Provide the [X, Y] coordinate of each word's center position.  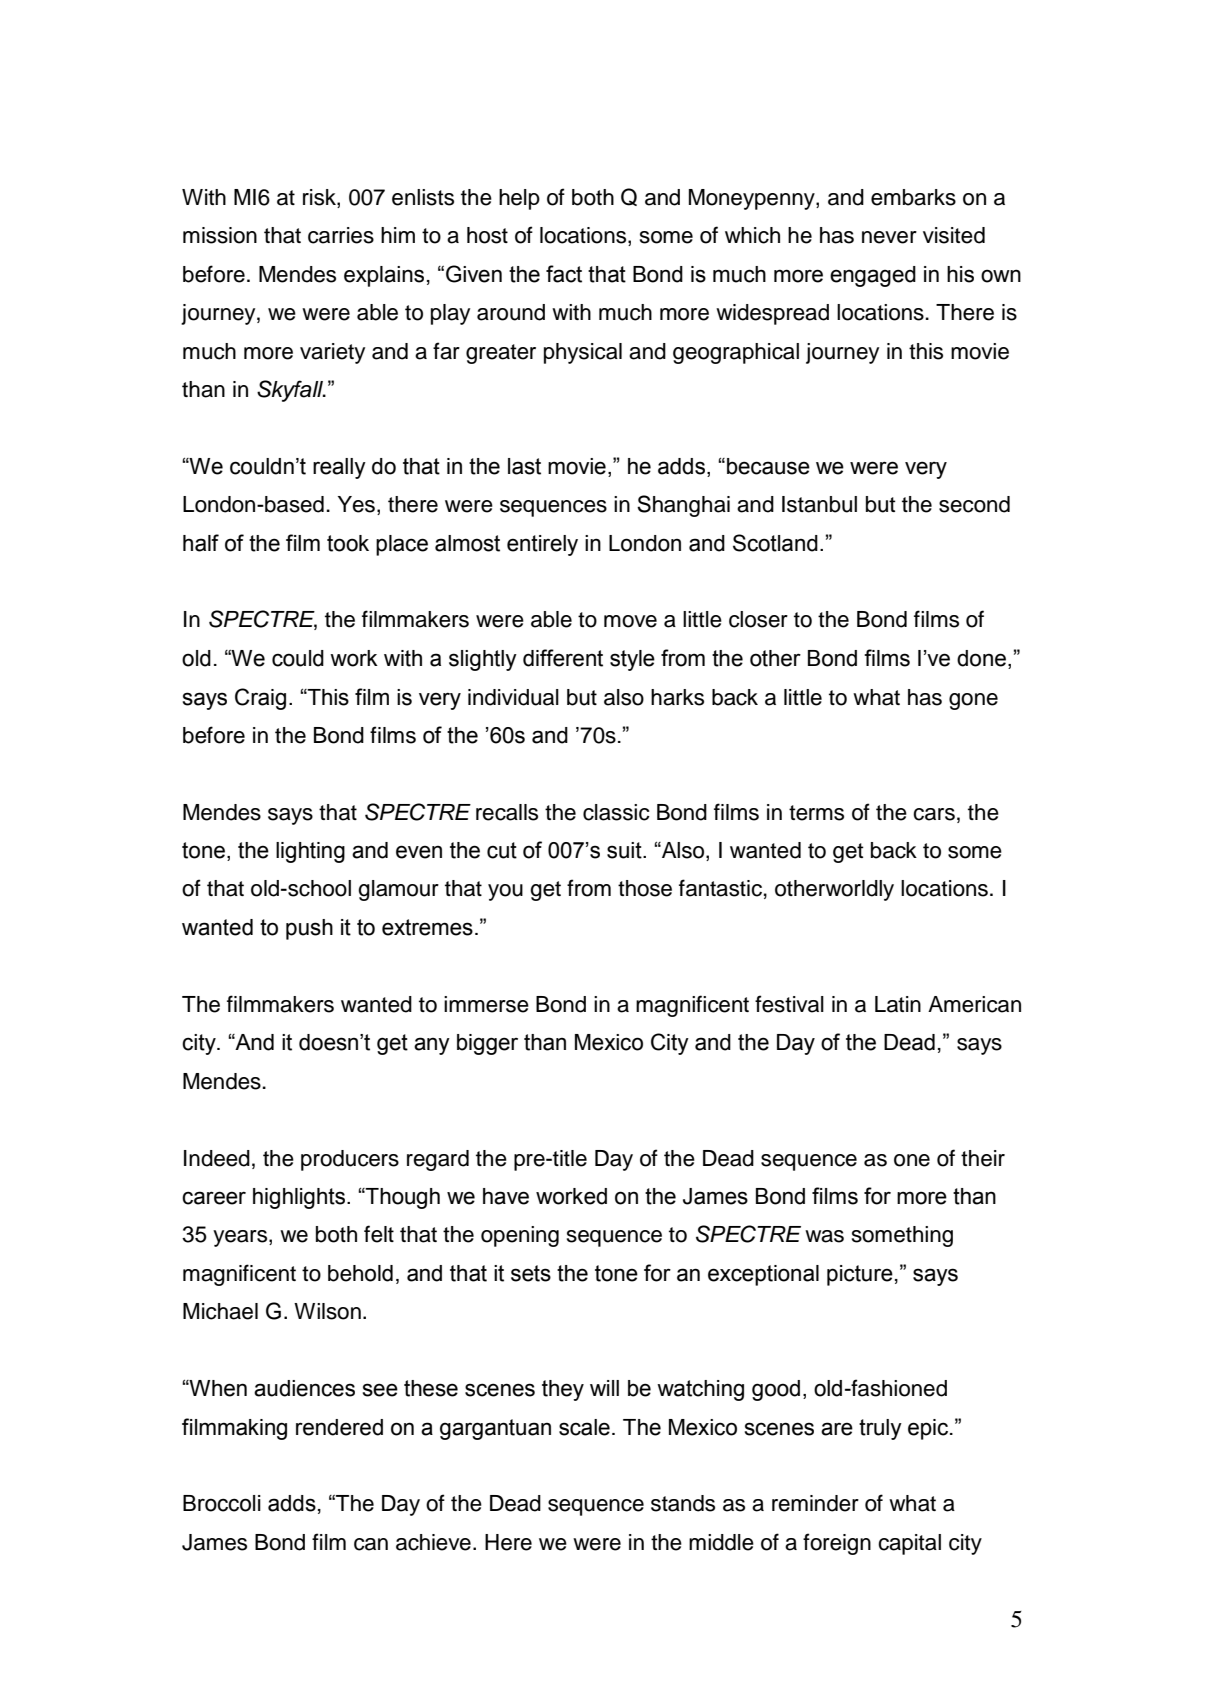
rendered [339, 1427]
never [889, 237]
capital [909, 1544]
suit [625, 850]
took [348, 543]
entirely [542, 545]
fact [564, 274]
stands [683, 1503]
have [506, 1196]
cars [934, 814]
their [983, 1158]
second [974, 504]
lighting [310, 852]
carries [341, 235]
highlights [300, 1198]
